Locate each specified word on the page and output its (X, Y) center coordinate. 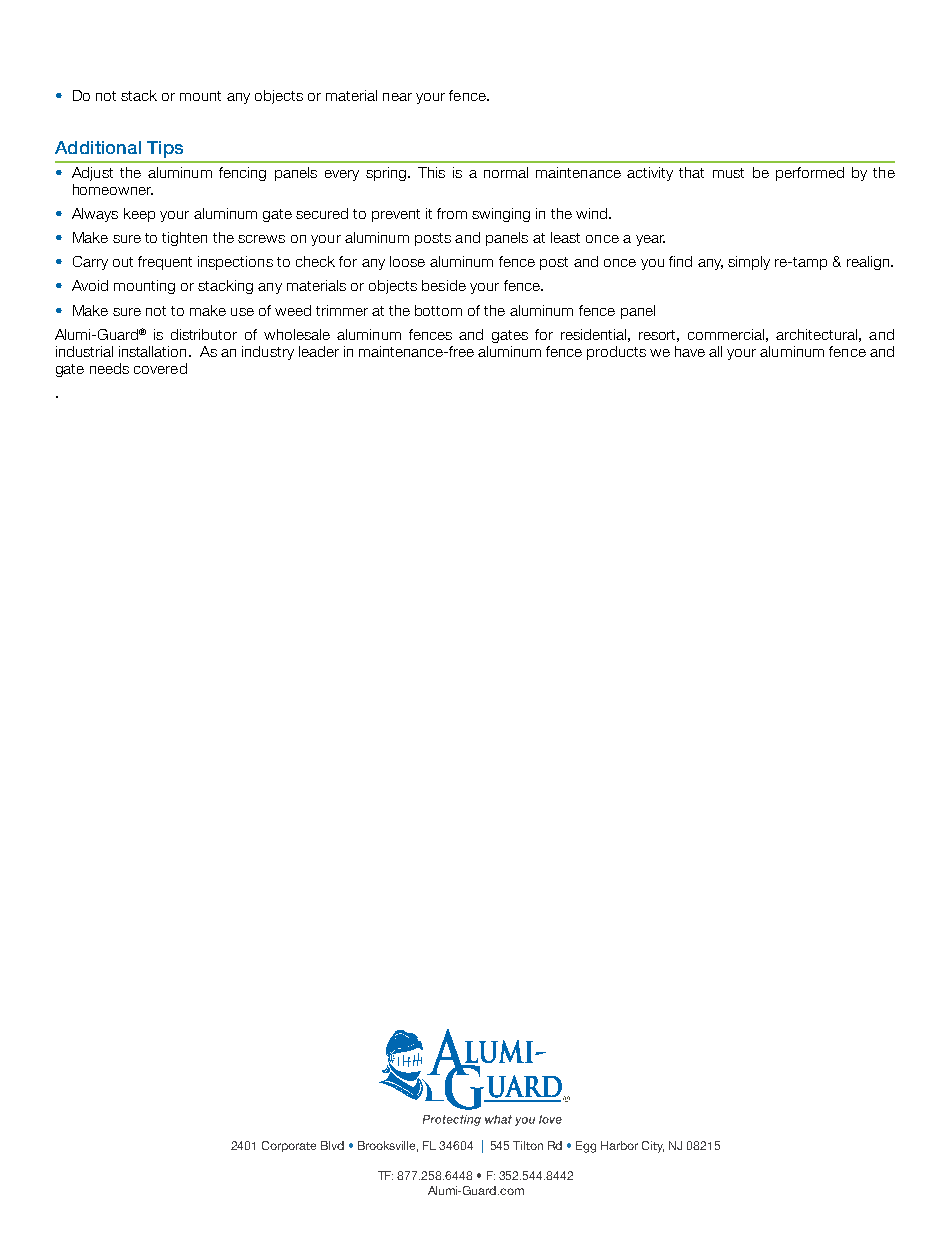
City (653, 1147)
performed (810, 174)
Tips (165, 149)
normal (506, 172)
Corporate (289, 1146)
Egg (586, 1147)
